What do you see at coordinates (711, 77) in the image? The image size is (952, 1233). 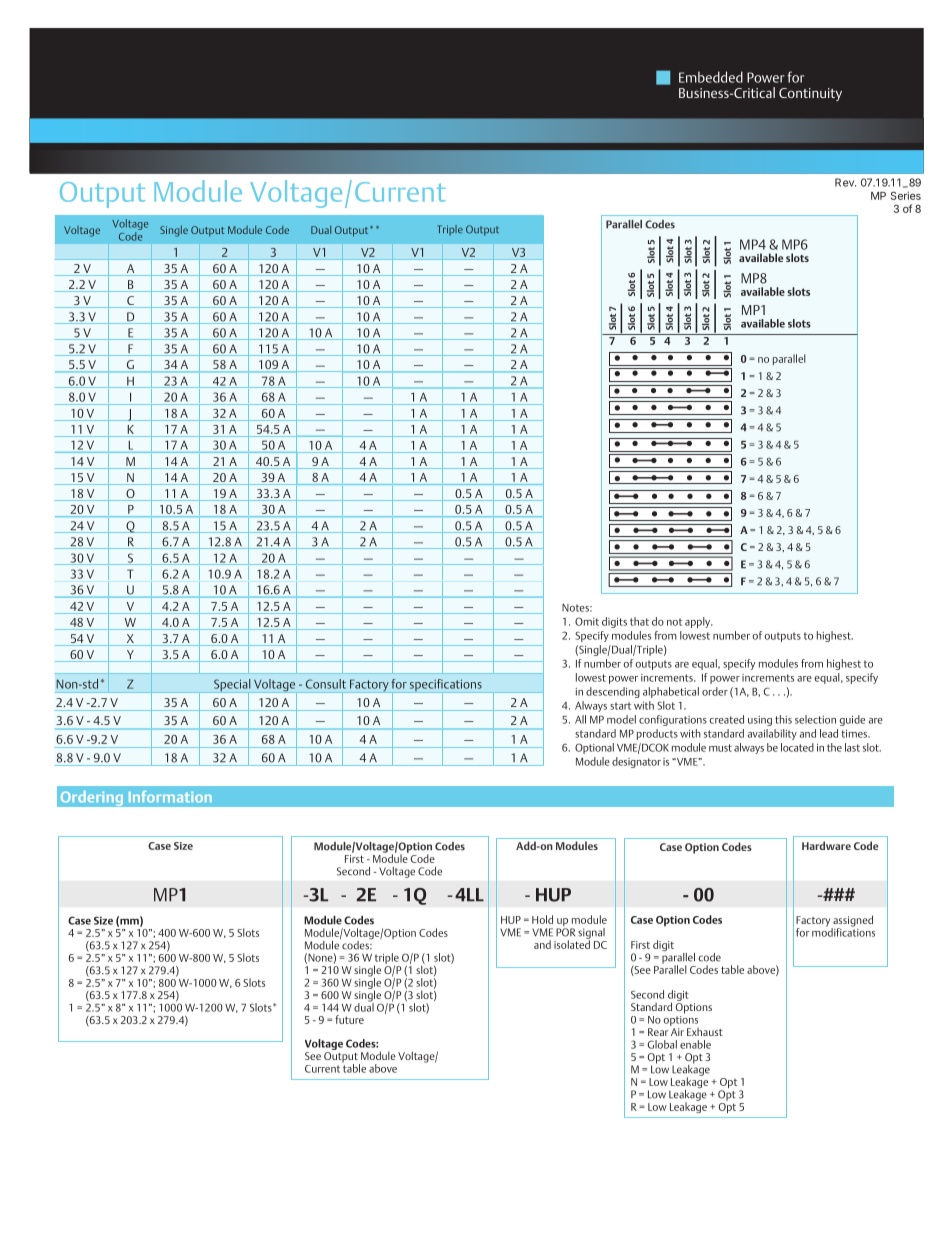 I see `Embedded` at bounding box center [711, 77].
